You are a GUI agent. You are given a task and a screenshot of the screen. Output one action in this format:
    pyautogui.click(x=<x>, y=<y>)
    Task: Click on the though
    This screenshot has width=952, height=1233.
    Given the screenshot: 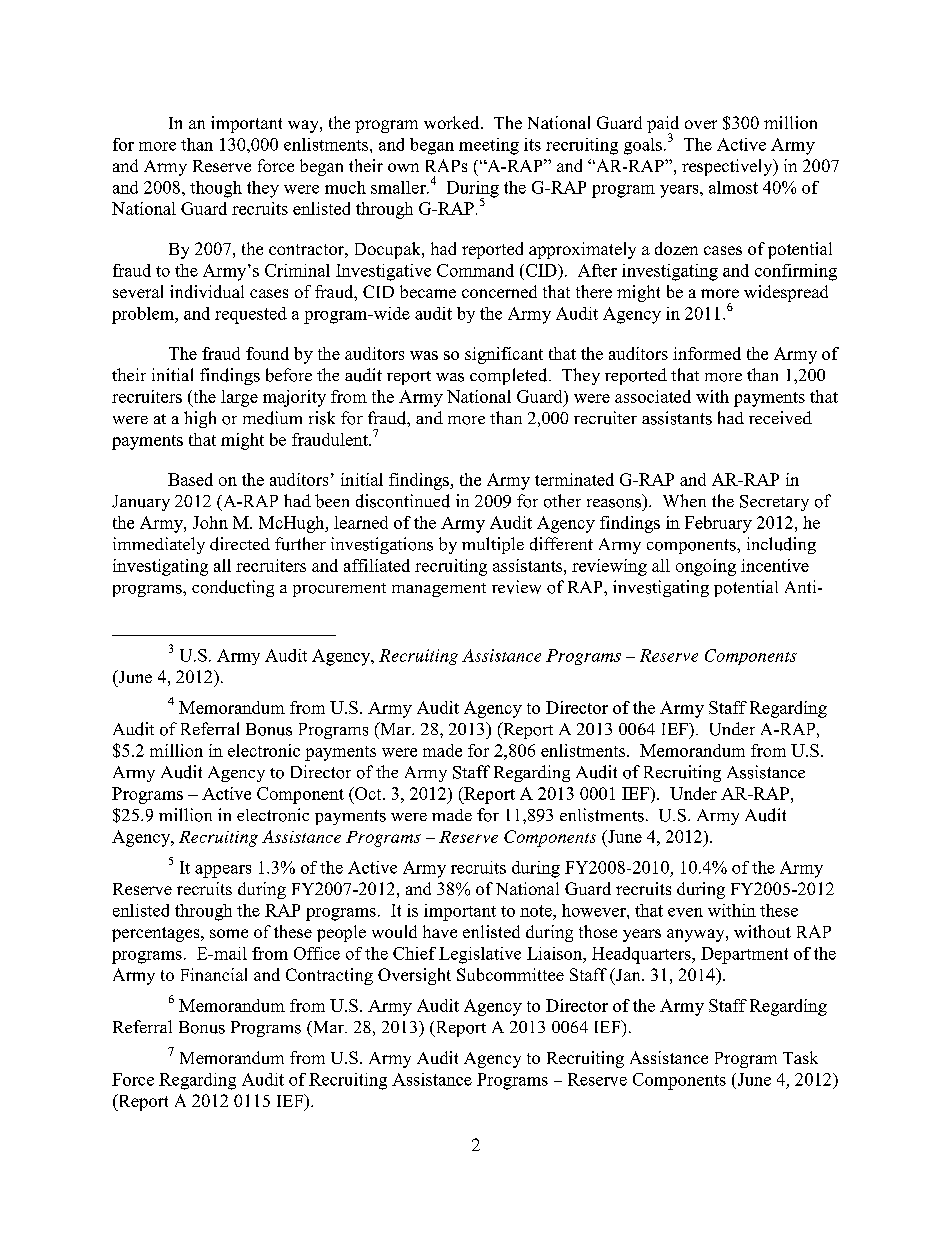 What is the action you would take?
    pyautogui.click(x=216, y=189)
